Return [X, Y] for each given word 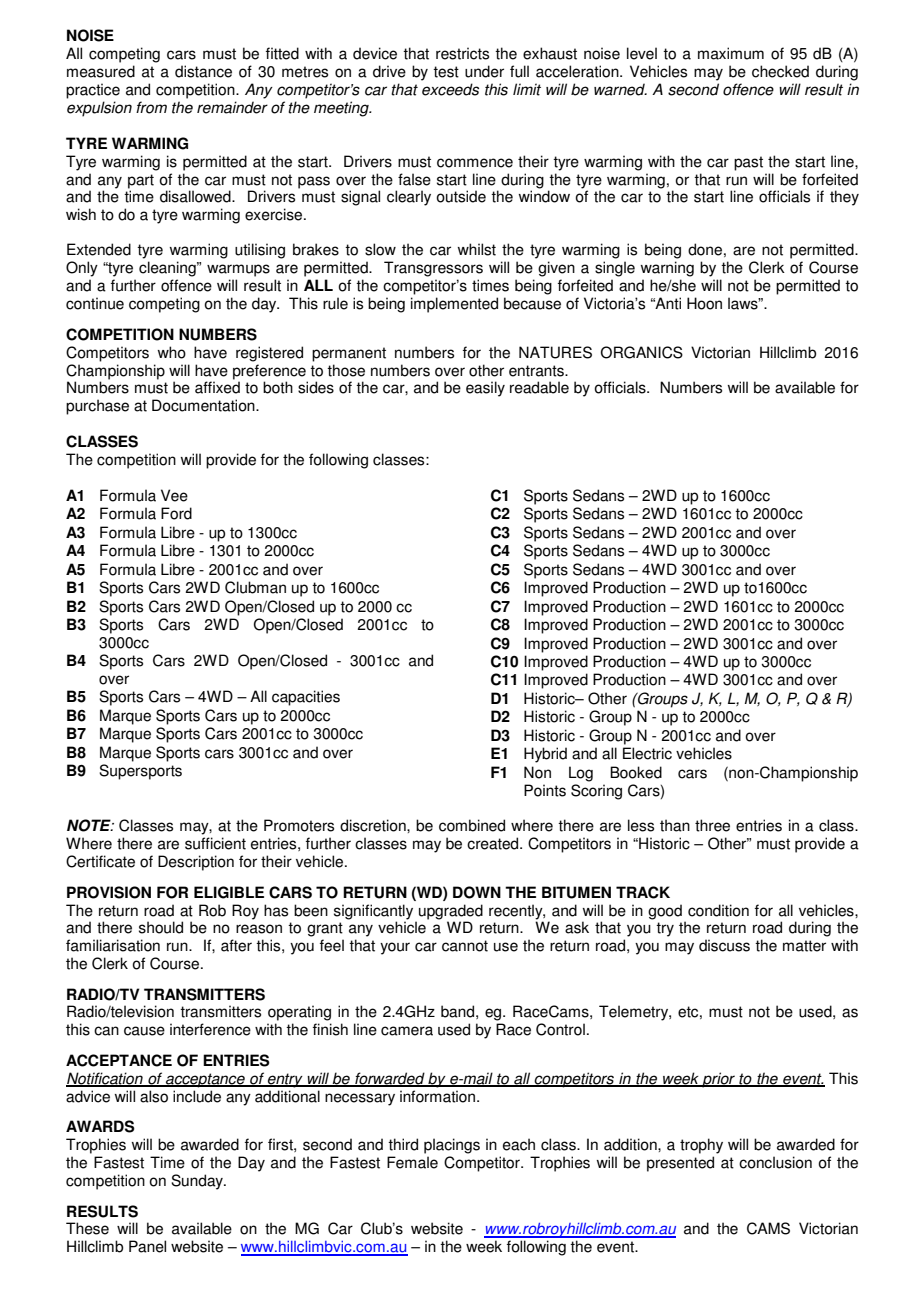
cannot [465, 946]
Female [412, 1162]
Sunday [198, 1182]
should [161, 927]
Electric [647, 753]
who [171, 352]
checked [780, 71]
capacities [306, 698]
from [151, 107]
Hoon [704, 303]
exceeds [450, 89]
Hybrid [545, 755]
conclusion [775, 1162]
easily [485, 389]
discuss [724, 945]
